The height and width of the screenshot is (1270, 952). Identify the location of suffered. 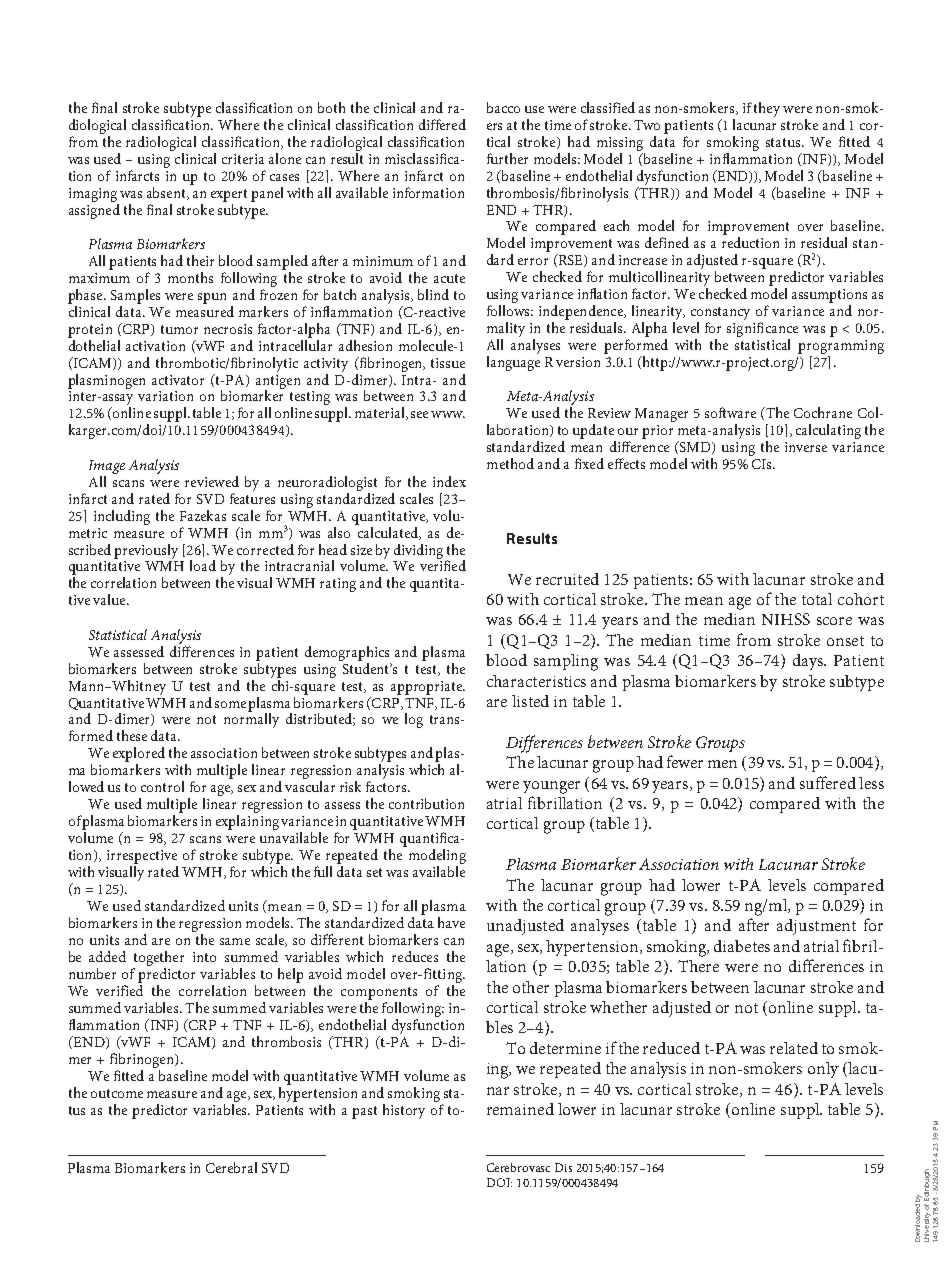
(828, 782).
